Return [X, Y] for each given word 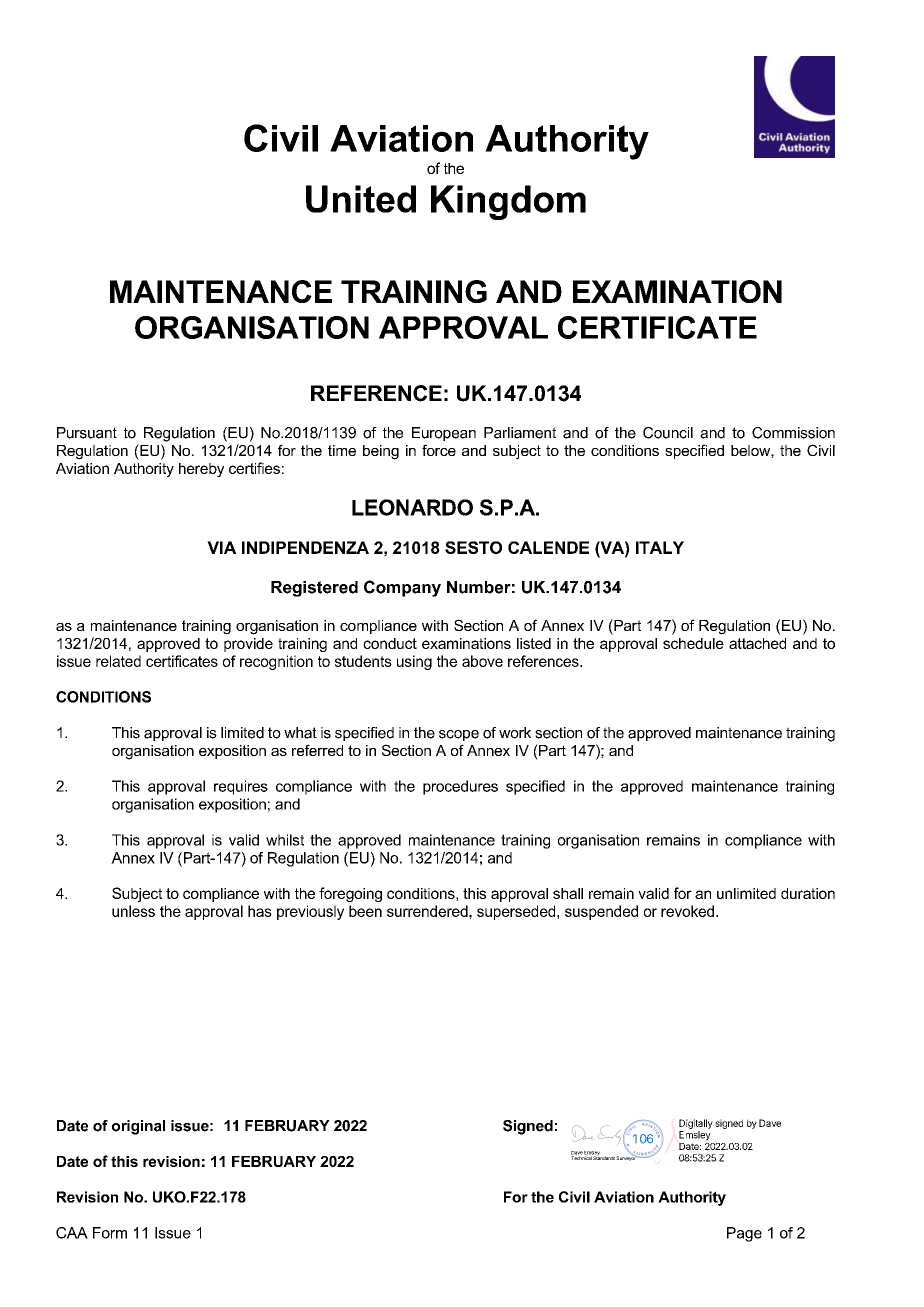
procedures [460, 787]
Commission [793, 433]
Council [668, 433]
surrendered [428, 911]
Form [110, 1233]
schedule [693, 643]
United [361, 199]
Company [402, 588]
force [439, 450]
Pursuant [87, 433]
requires [241, 787]
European [444, 434]
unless [133, 911]
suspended [601, 912]
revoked [689, 911]
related [118, 661]
